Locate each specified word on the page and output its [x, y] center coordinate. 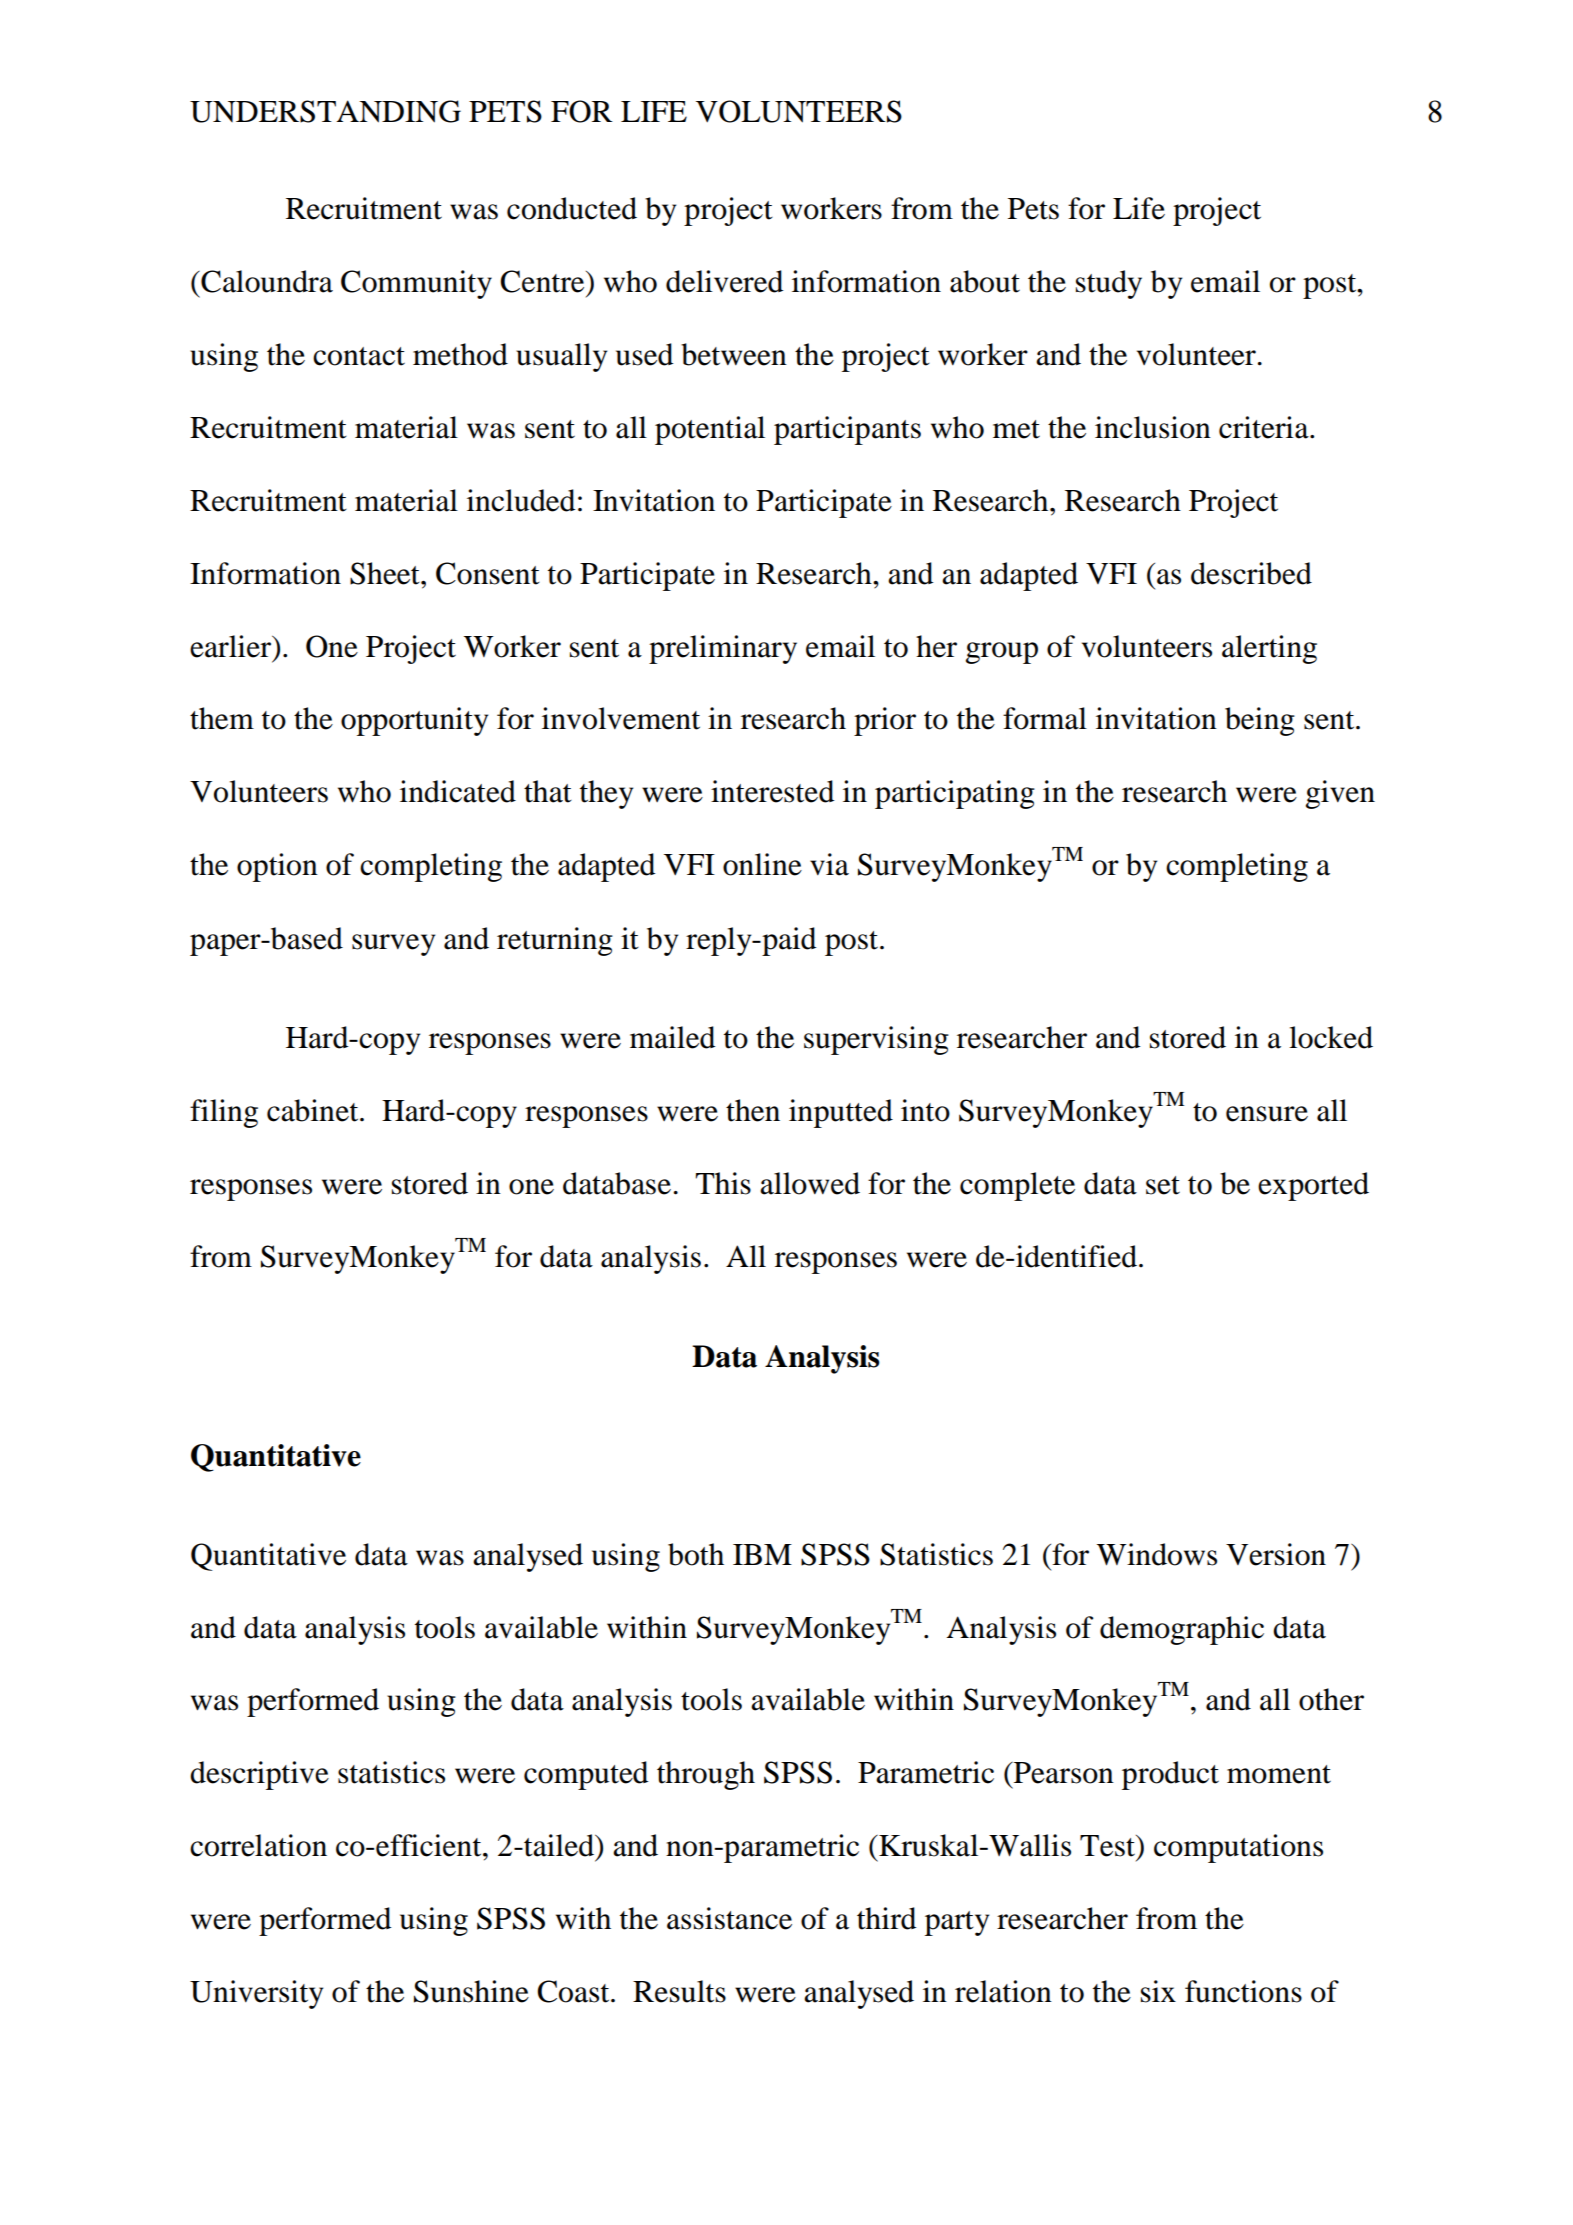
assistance [729, 1918]
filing [224, 1113]
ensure [1267, 1114]
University [256, 1994]
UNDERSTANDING [325, 111]
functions [1243, 1991]
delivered [724, 281]
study [1109, 284]
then [753, 1110]
